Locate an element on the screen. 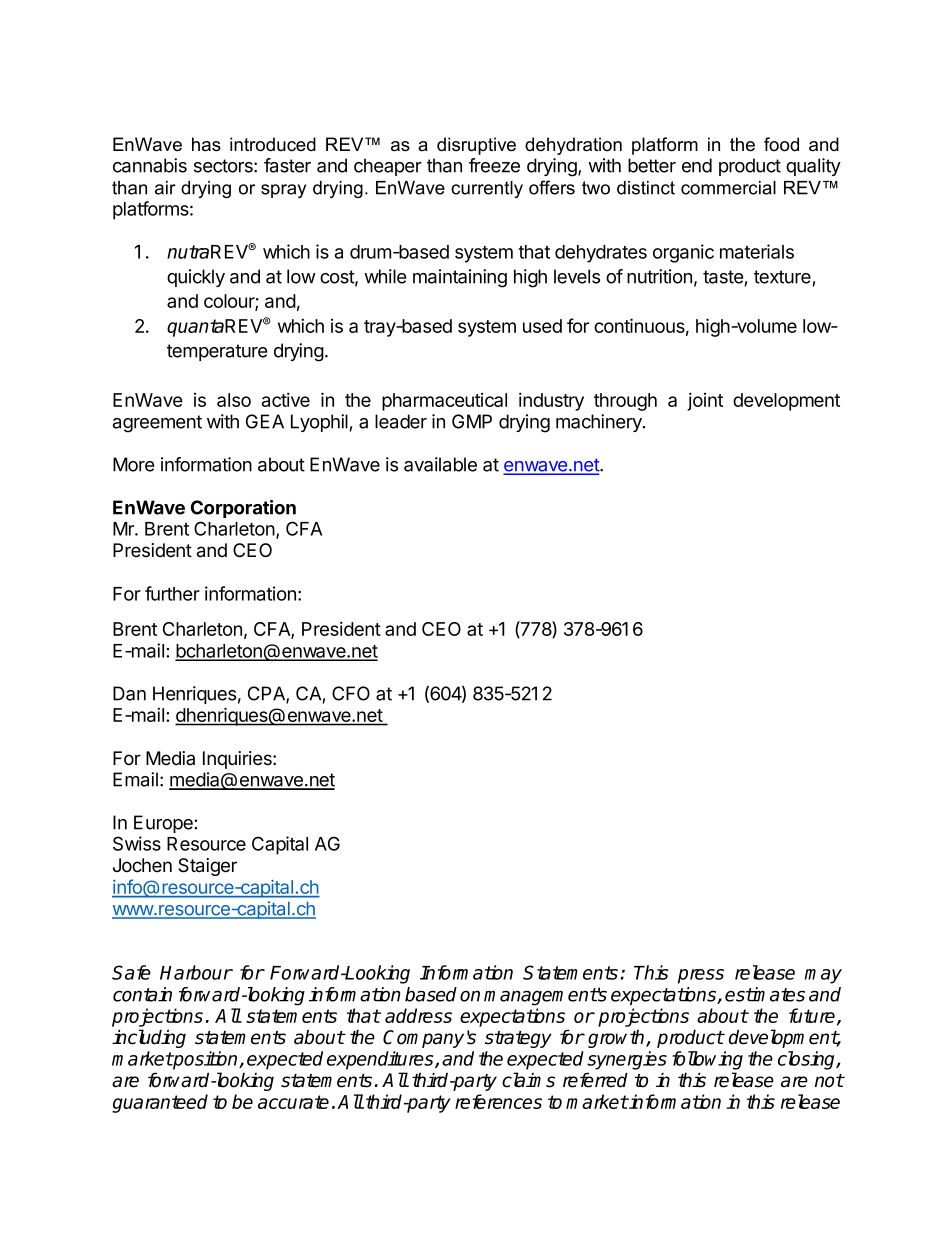 This screenshot has height=1233, width=952. further is located at coordinates (172, 593).
